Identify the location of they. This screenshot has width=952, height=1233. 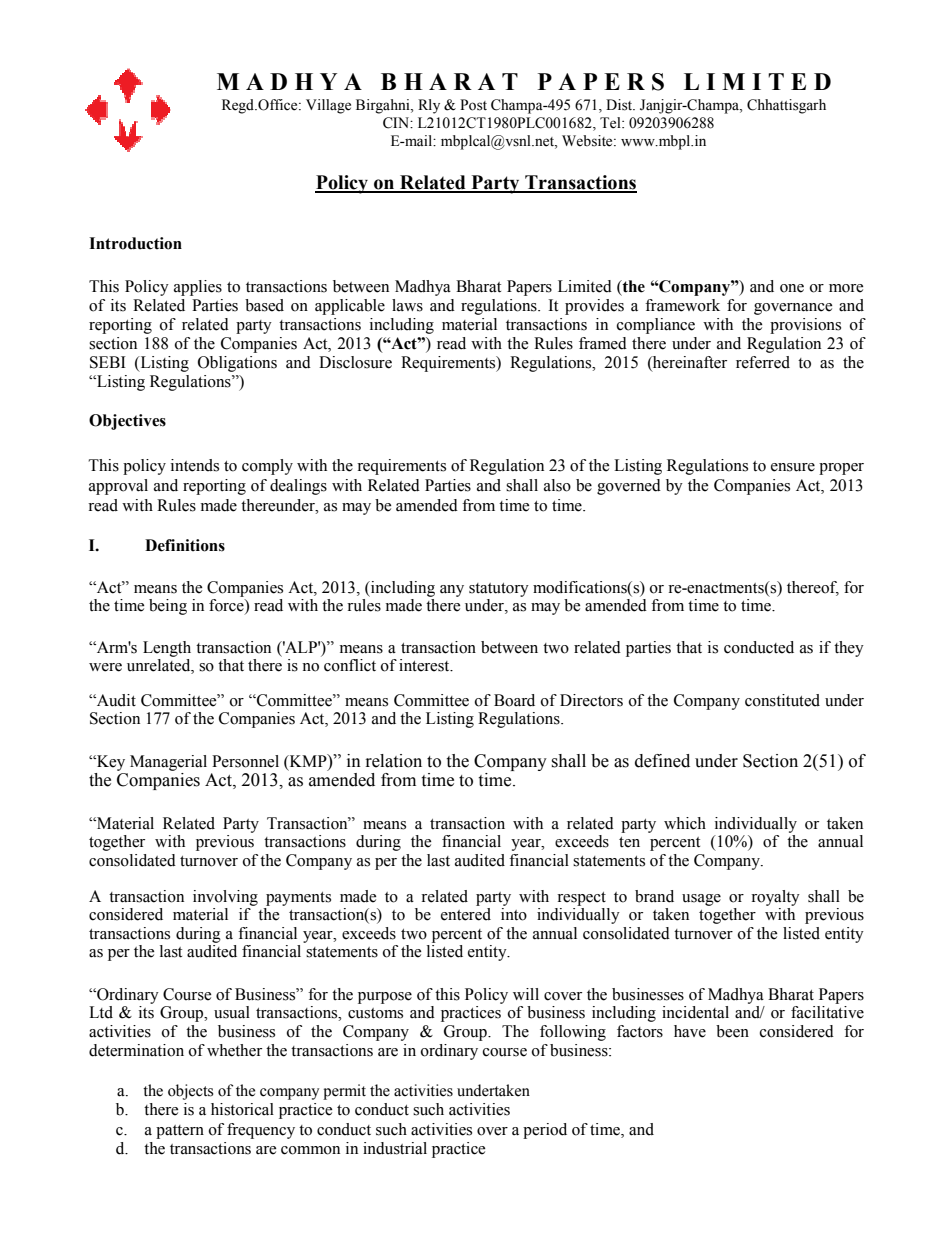
(849, 649).
